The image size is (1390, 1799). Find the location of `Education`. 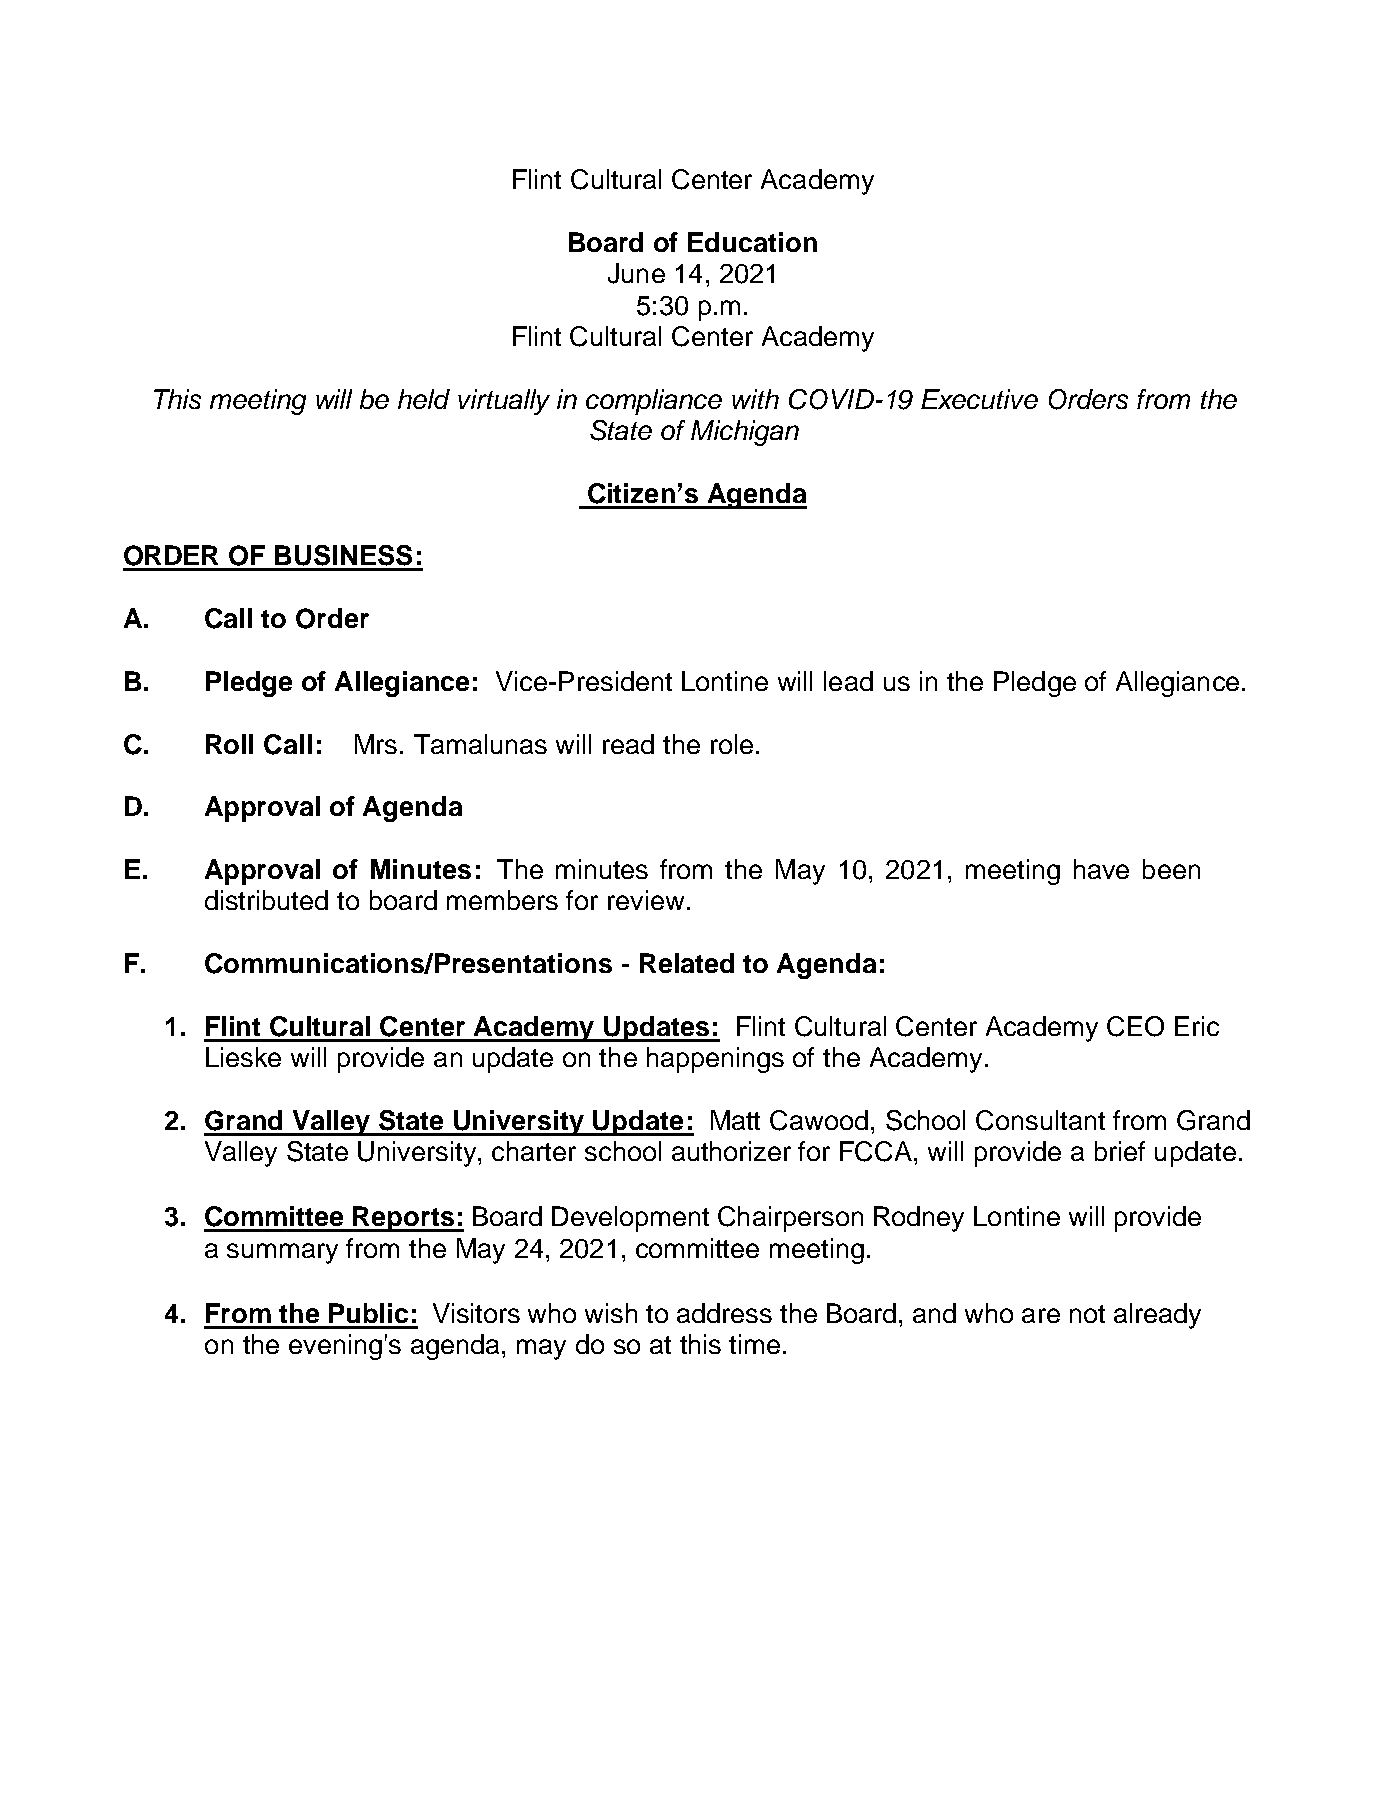

Education is located at coordinates (752, 242).
